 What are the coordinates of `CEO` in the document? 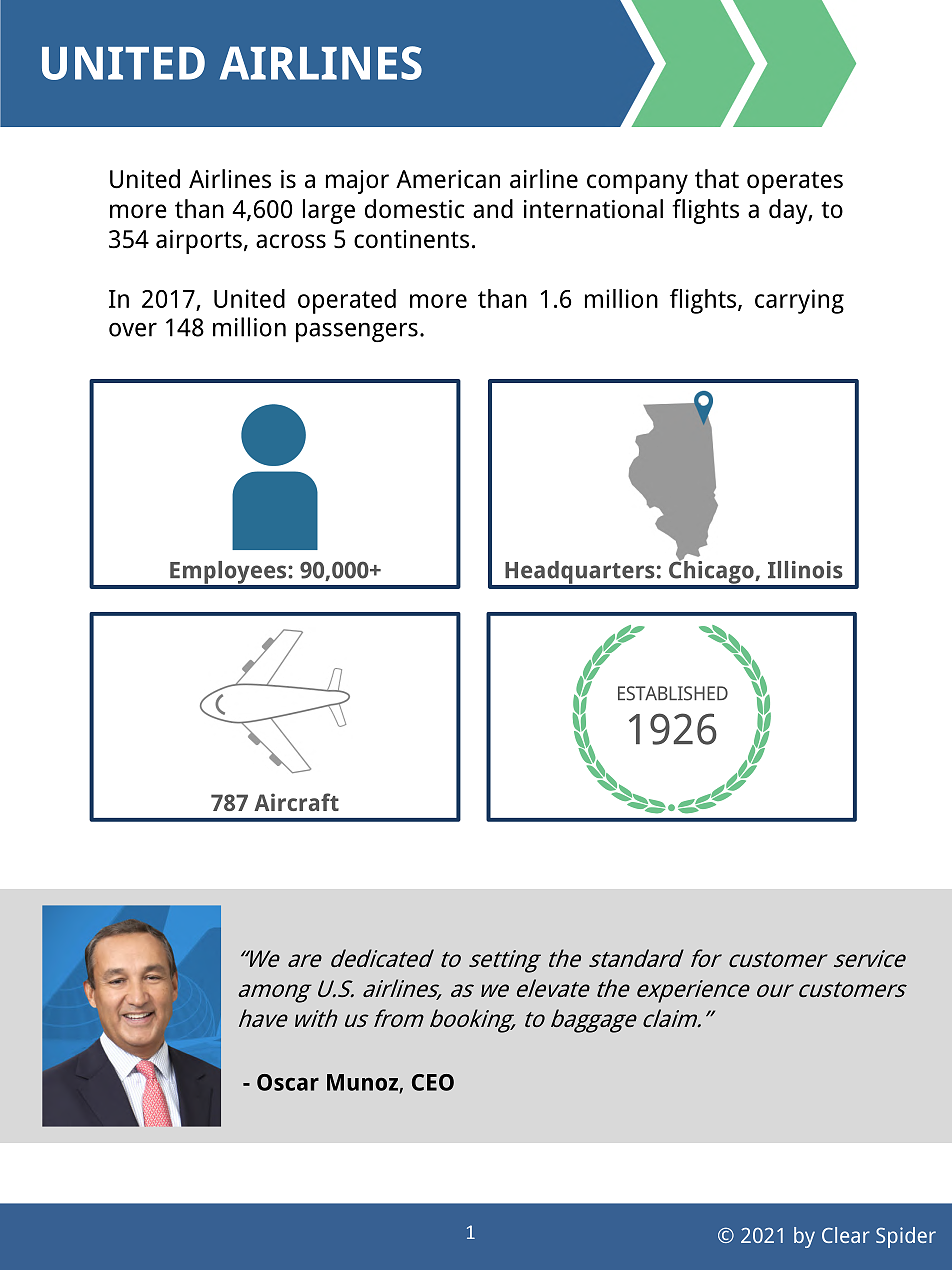 It's located at (433, 1082).
